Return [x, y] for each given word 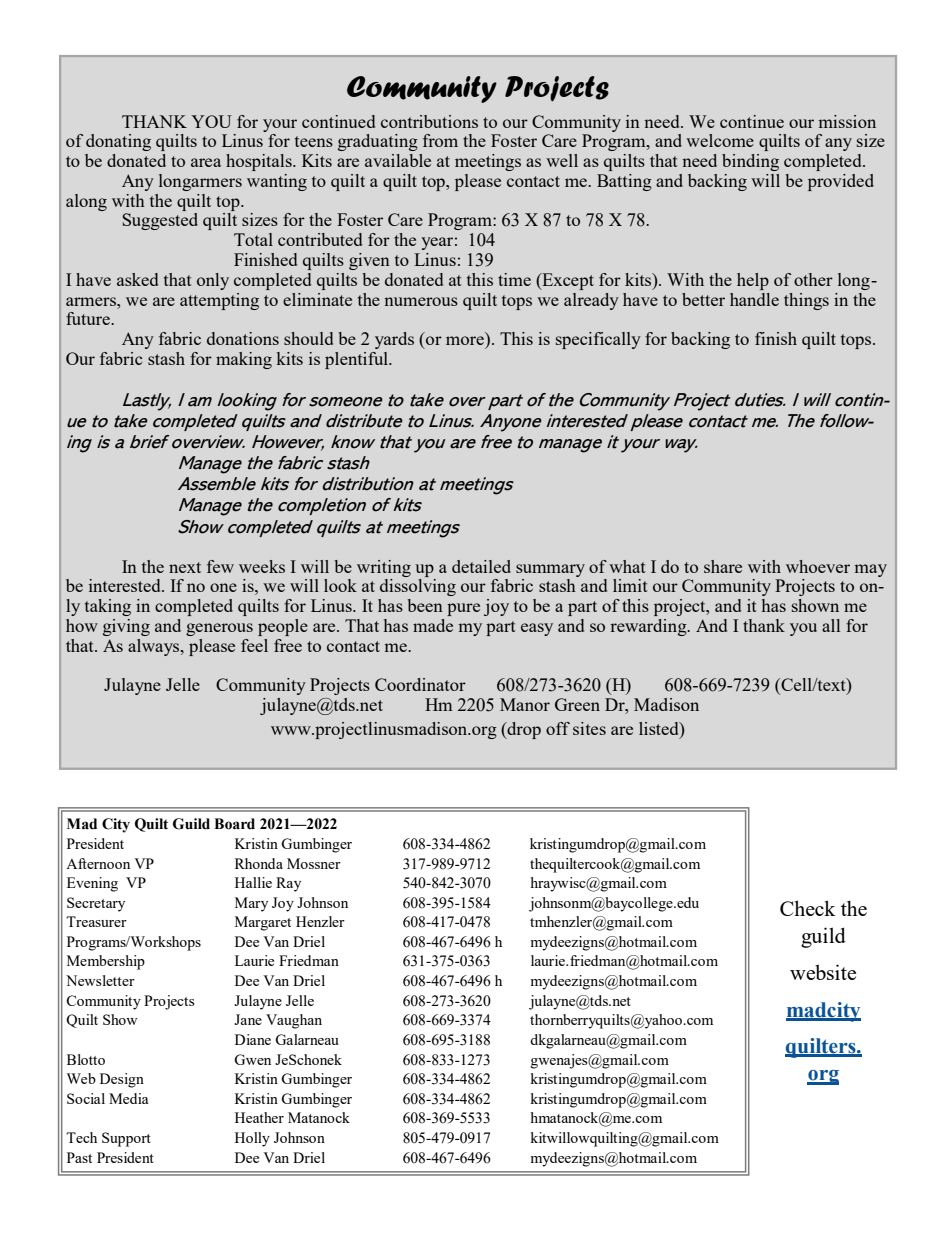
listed [660, 728]
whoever [818, 566]
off [558, 728]
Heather [259, 1117]
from [440, 140]
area [206, 162]
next [185, 567]
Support [126, 1139]
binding [750, 162]
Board [234, 824]
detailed [481, 566]
